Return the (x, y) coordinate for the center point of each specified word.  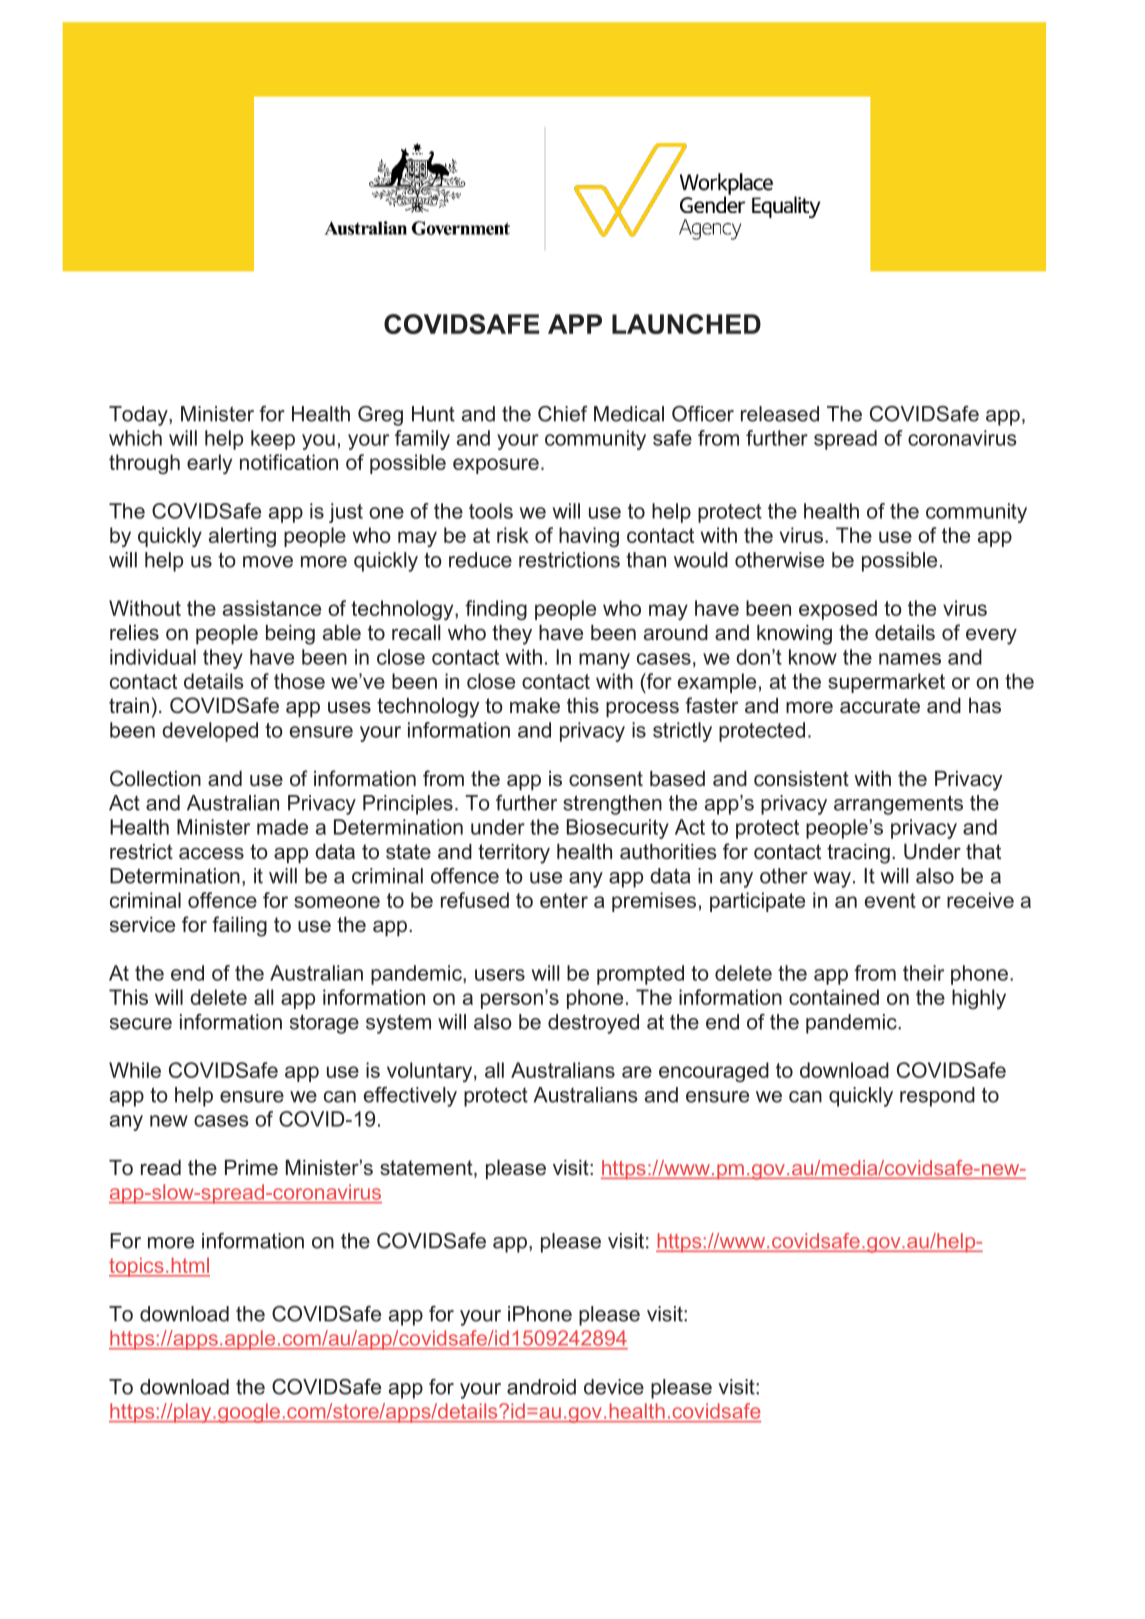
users (500, 975)
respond (937, 1097)
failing (239, 926)
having (589, 537)
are (637, 1072)
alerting (242, 537)
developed (210, 732)
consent (606, 779)
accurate (880, 706)
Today (139, 416)
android (541, 1387)
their (923, 973)
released (780, 414)
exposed (838, 610)
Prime (251, 1168)
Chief (563, 414)
